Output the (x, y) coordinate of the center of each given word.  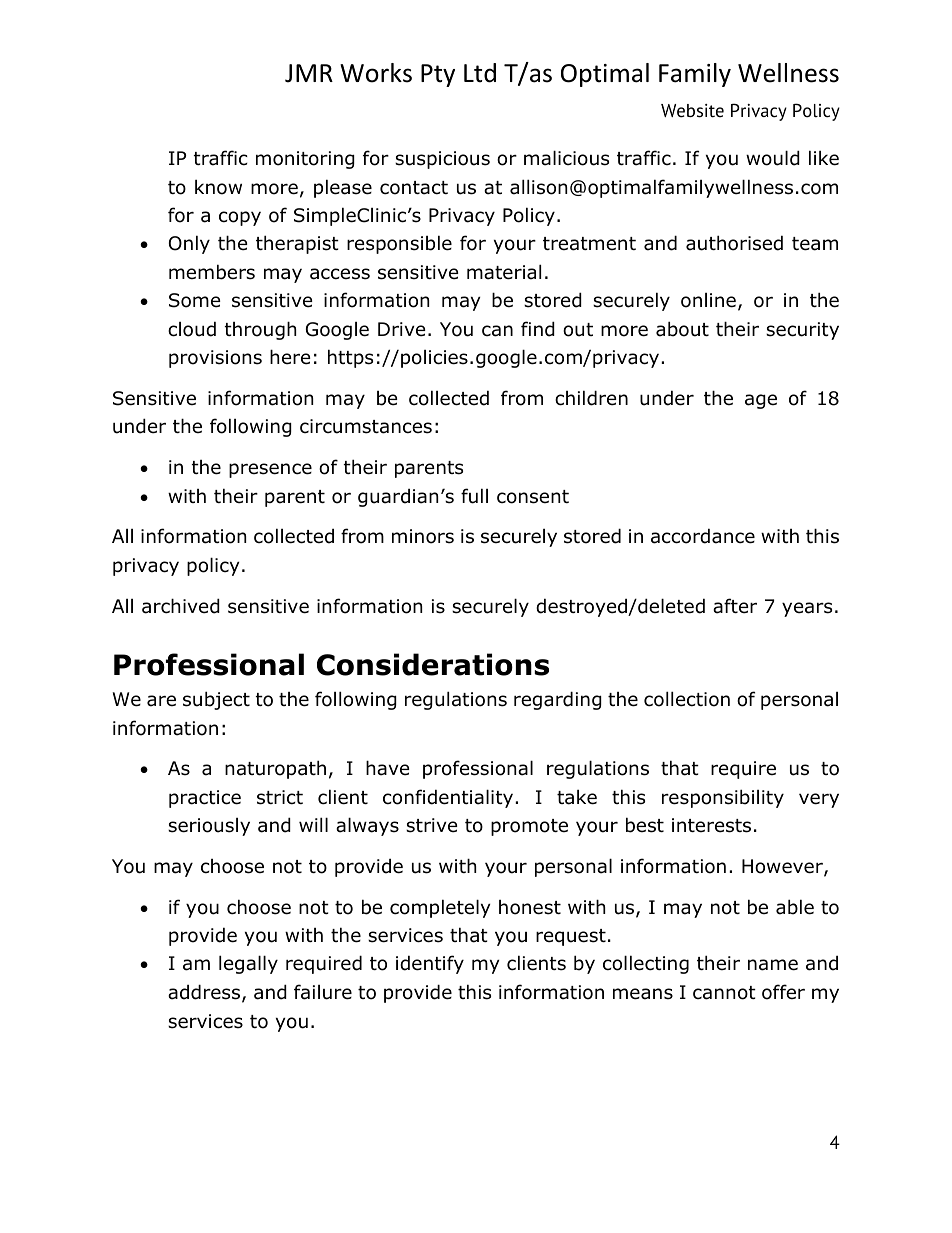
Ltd (480, 73)
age (761, 401)
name (773, 965)
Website (692, 111)
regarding (558, 700)
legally (248, 964)
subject (216, 700)
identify (430, 964)
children (591, 398)
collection (687, 699)
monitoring (305, 160)
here (290, 357)
